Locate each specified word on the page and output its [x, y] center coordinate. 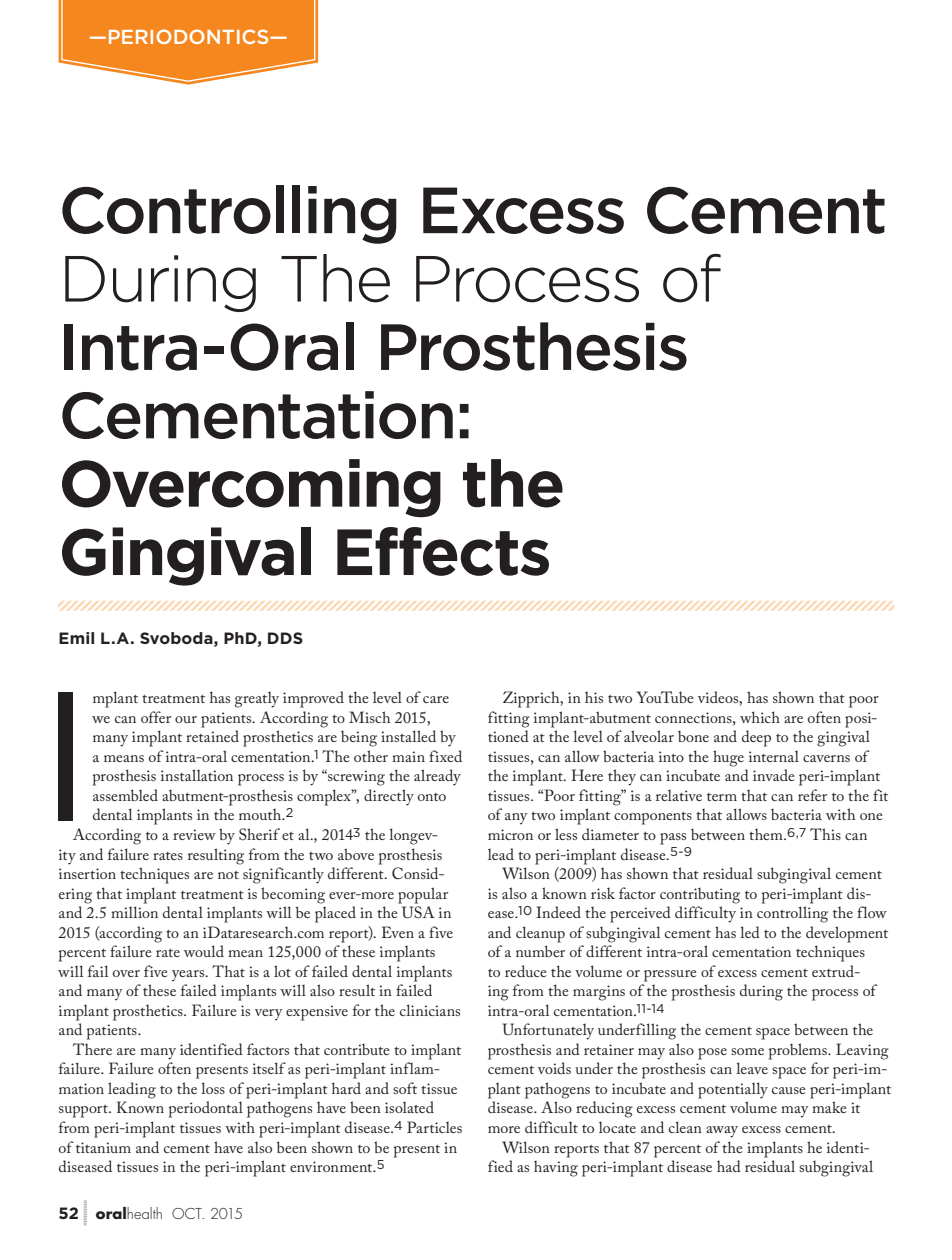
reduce [526, 971]
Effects [443, 551]
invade [774, 775]
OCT [188, 1213]
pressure [670, 976]
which [760, 717]
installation [197, 775]
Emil [76, 638]
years [189, 976]
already [437, 777]
